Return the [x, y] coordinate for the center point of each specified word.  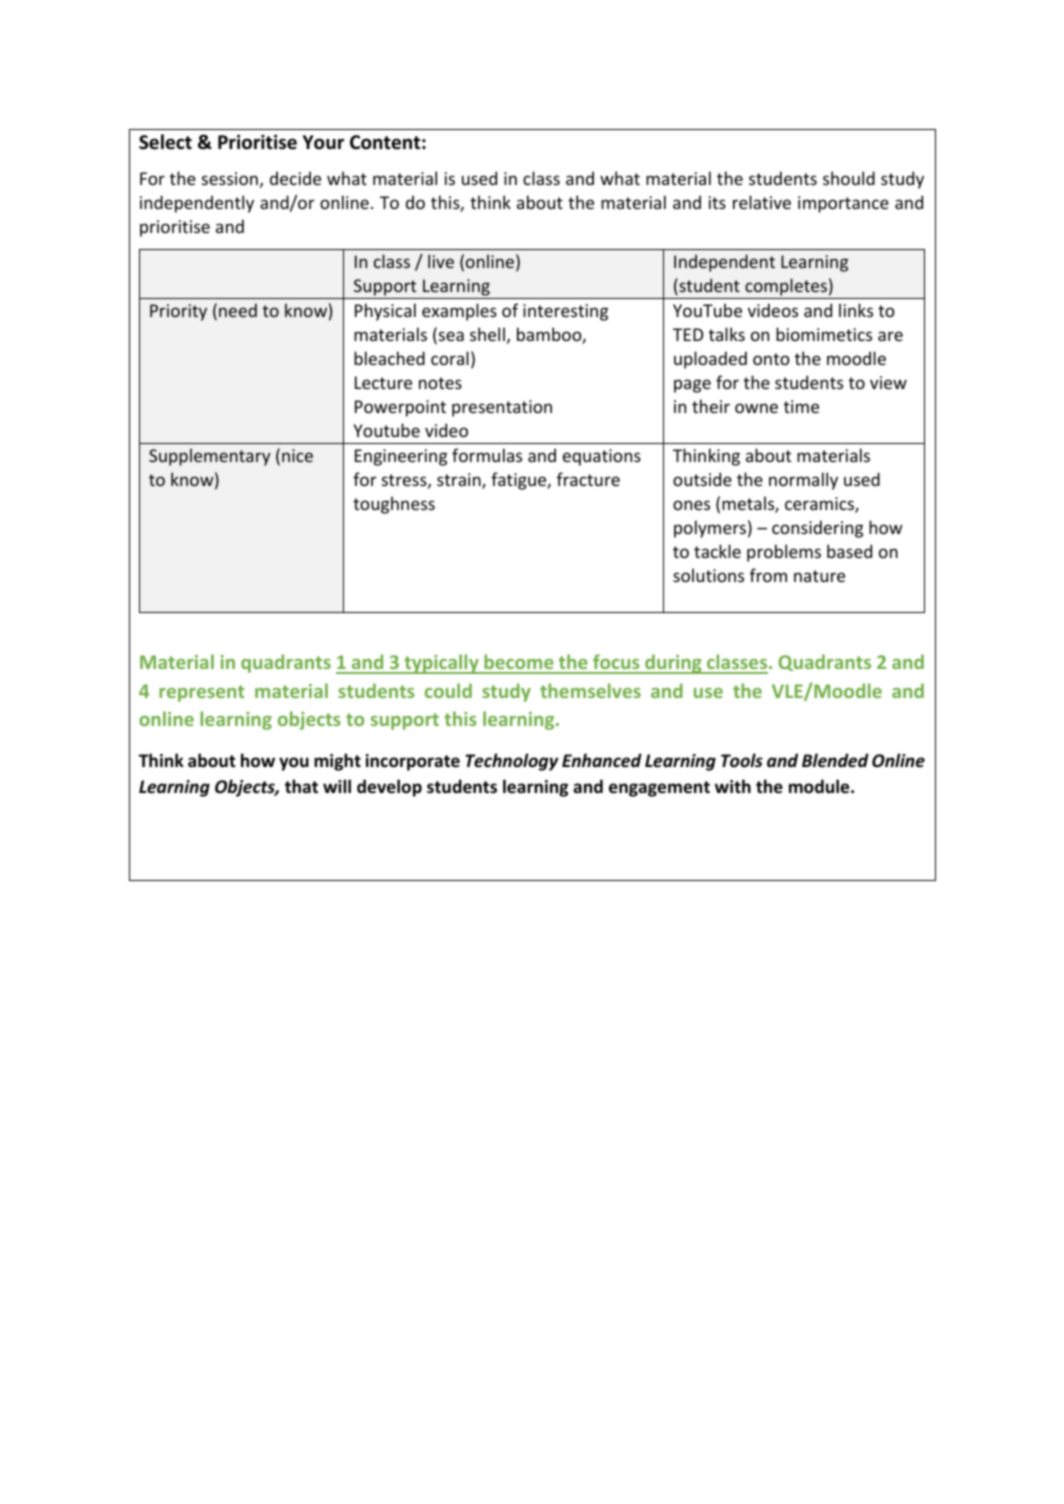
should [849, 178]
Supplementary [210, 457]
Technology [512, 762]
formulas [487, 455]
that [301, 786]
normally [803, 481]
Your [323, 142]
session [230, 178]
